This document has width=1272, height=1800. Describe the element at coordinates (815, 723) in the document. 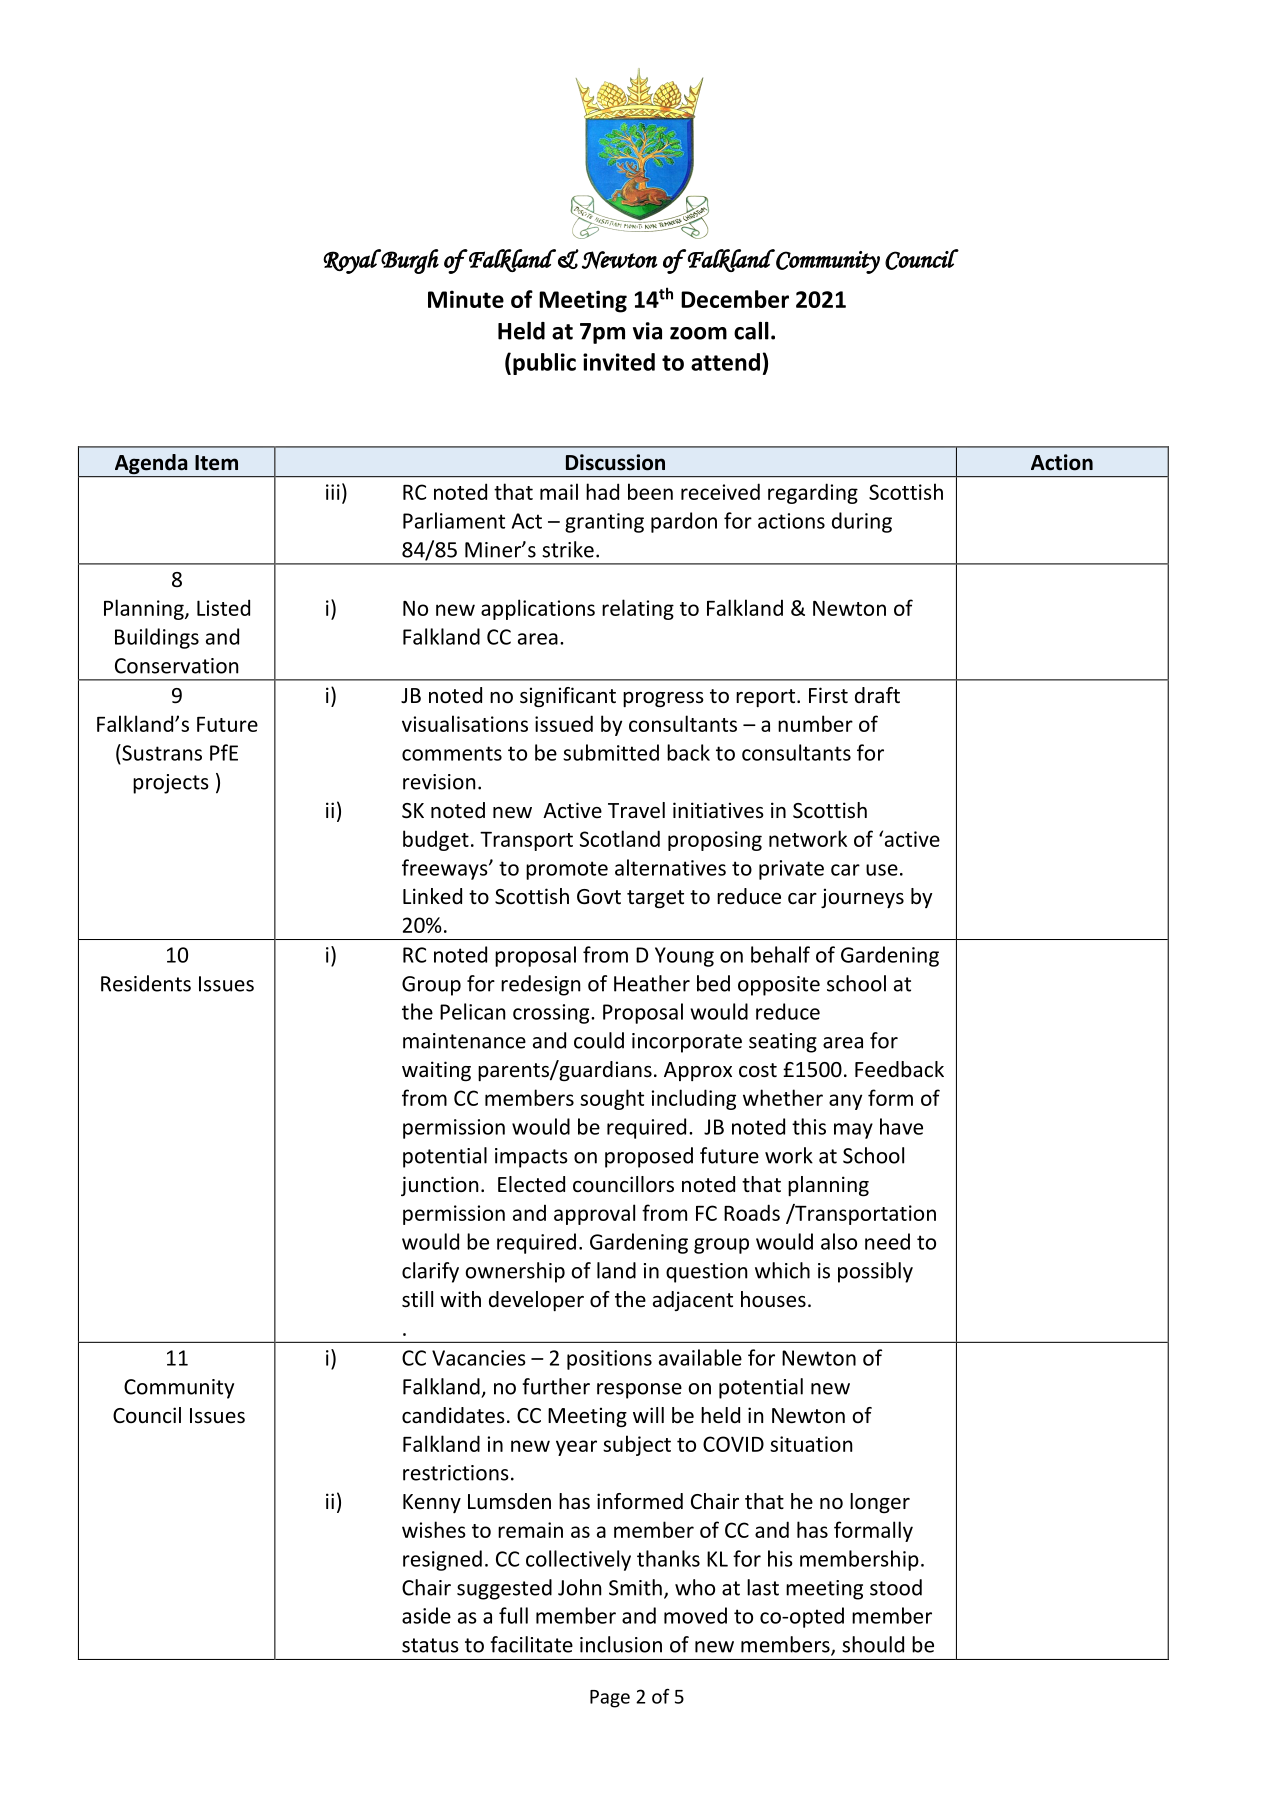

I see `number` at that location.
